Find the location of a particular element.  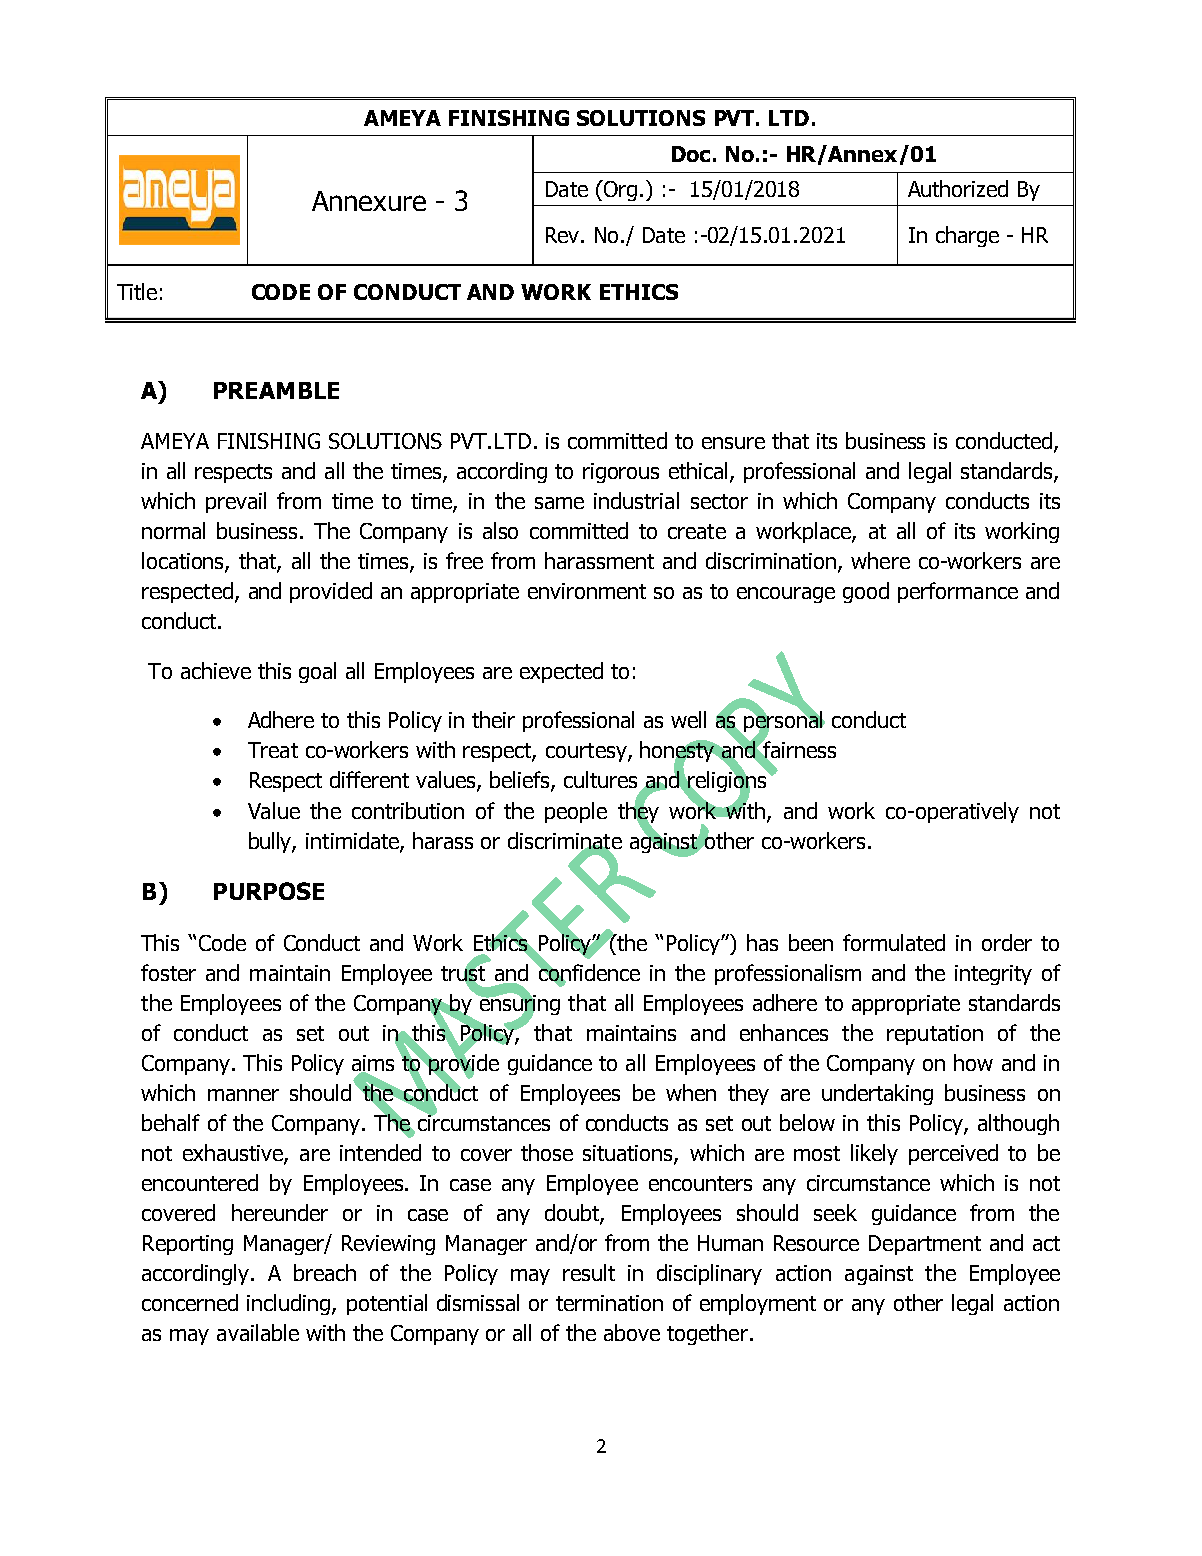

confidence is located at coordinates (588, 972).
